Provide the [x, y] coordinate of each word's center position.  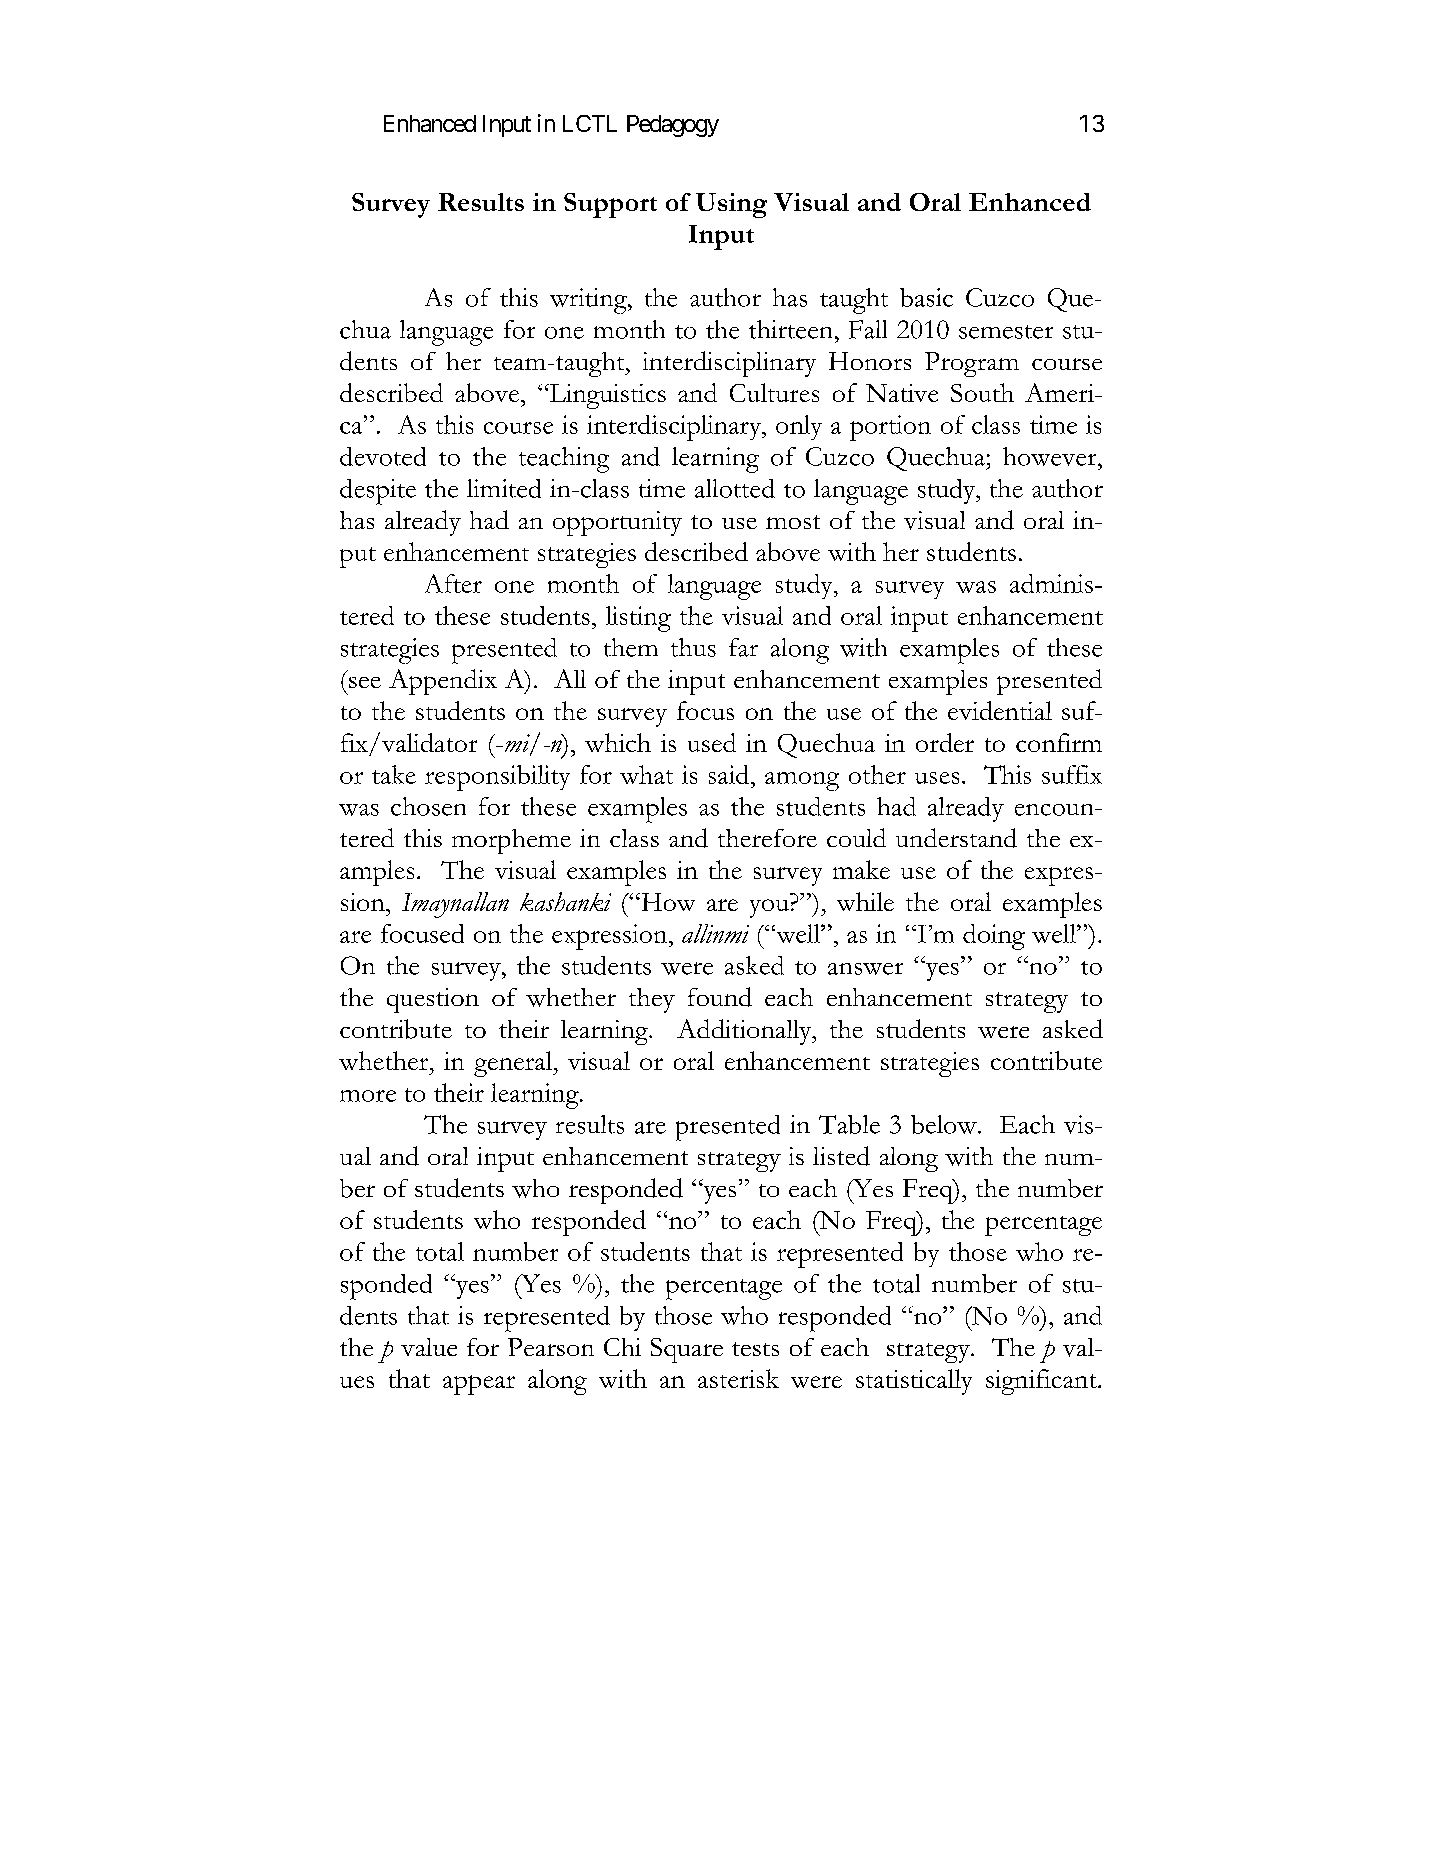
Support [610, 205]
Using [731, 205]
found [720, 997]
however [1051, 456]
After [453, 583]
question [433, 1000]
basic [926, 297]
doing [994, 937]
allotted [735, 488]
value [429, 1347]
